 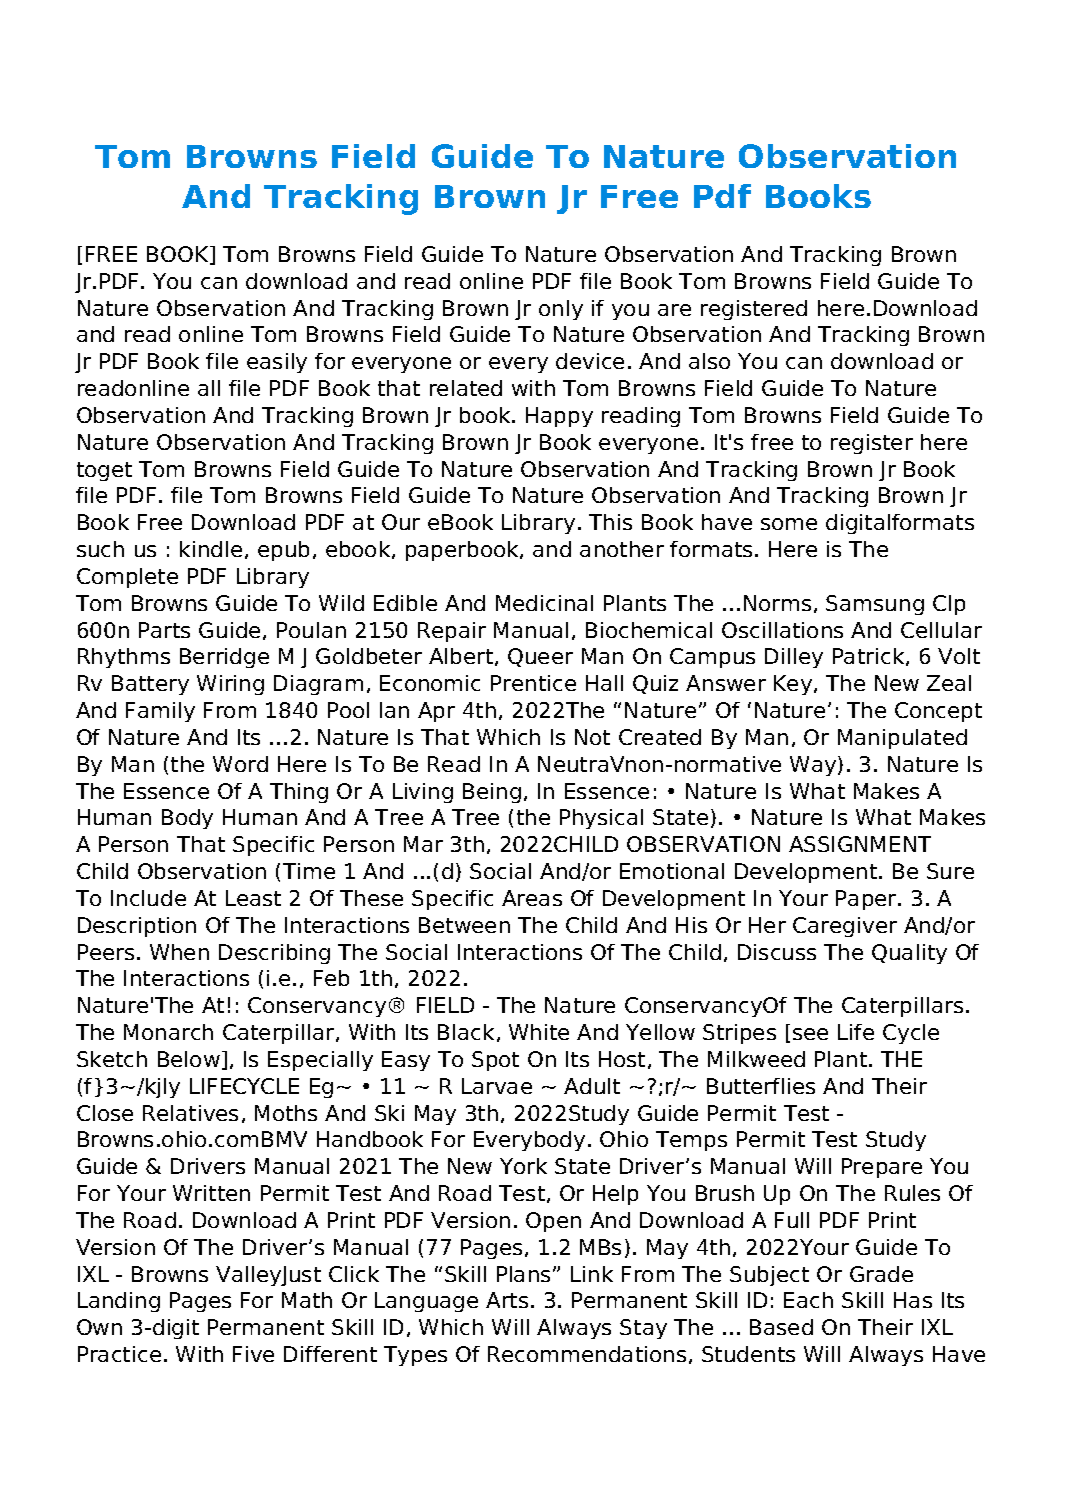 I want to click on Thing, so click(x=299, y=793).
